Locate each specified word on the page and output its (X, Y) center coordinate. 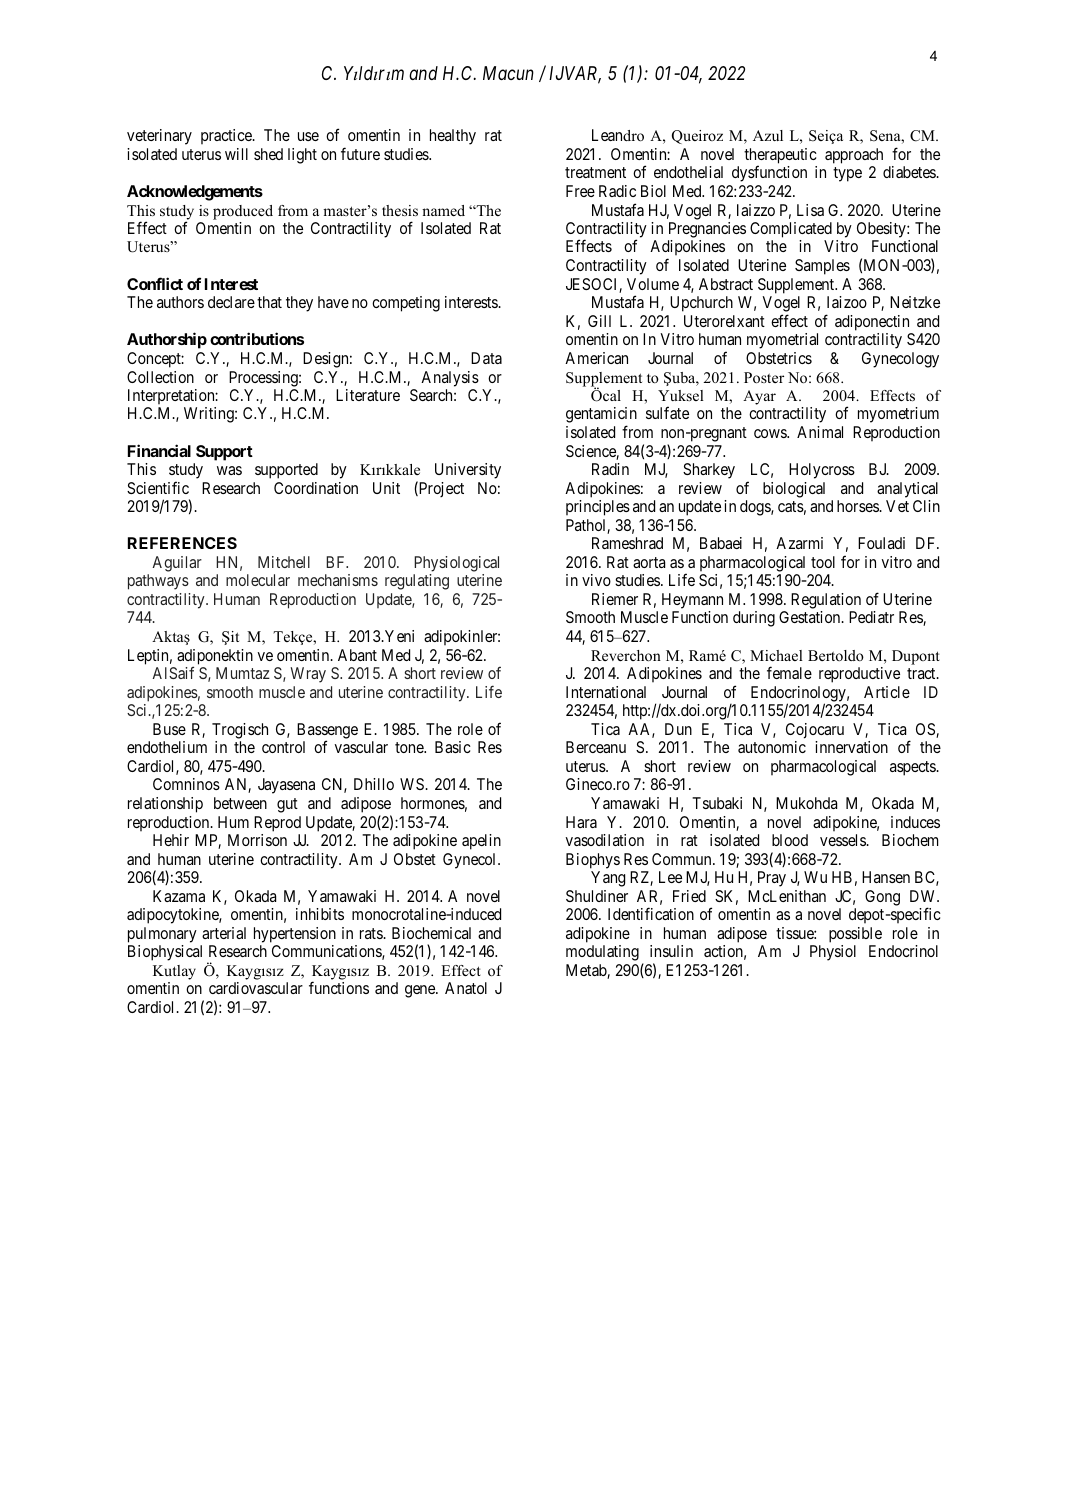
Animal (820, 432)
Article (887, 692)
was (229, 470)
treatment (595, 172)
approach (854, 157)
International (606, 692)
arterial (224, 933)
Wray (308, 675)
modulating (602, 953)
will (236, 154)
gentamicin (601, 416)
